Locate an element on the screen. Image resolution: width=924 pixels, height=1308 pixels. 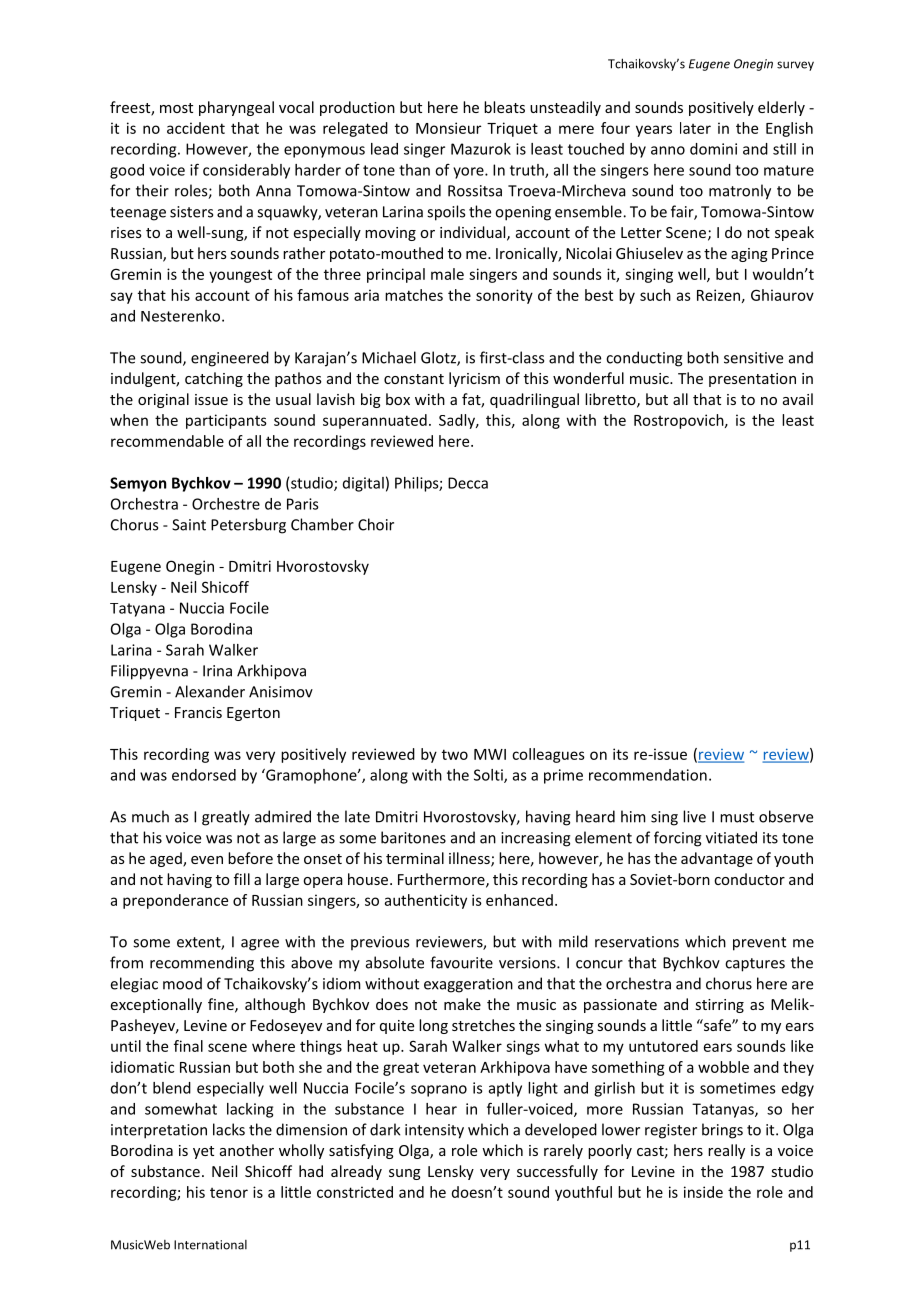
captures is located at coordinates (755, 965).
